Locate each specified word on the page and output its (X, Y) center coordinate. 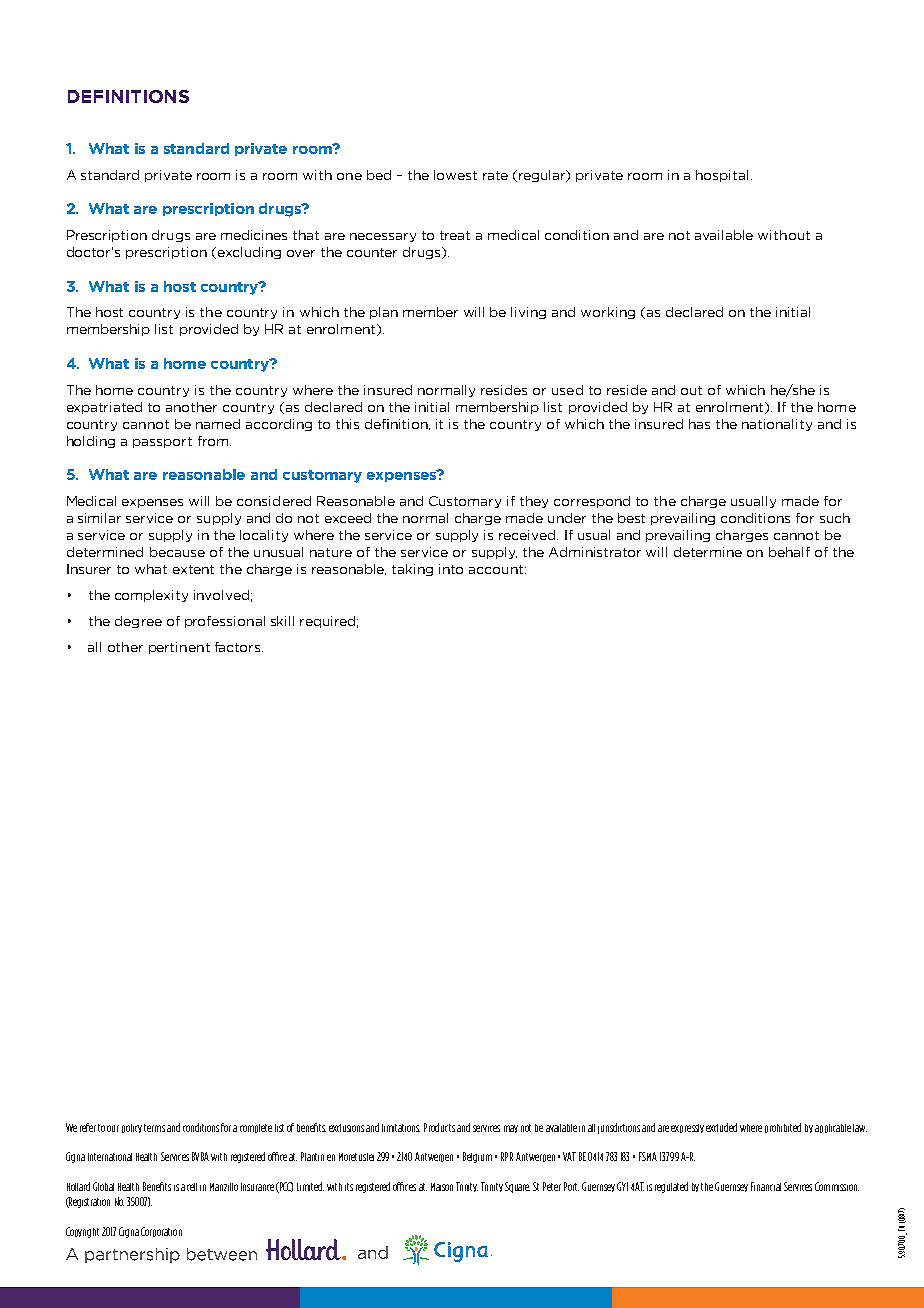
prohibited (783, 1128)
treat (455, 235)
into (451, 569)
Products (439, 1127)
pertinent (179, 648)
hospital (722, 176)
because (177, 552)
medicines (254, 235)
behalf (789, 552)
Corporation (161, 1232)
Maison (442, 1187)
